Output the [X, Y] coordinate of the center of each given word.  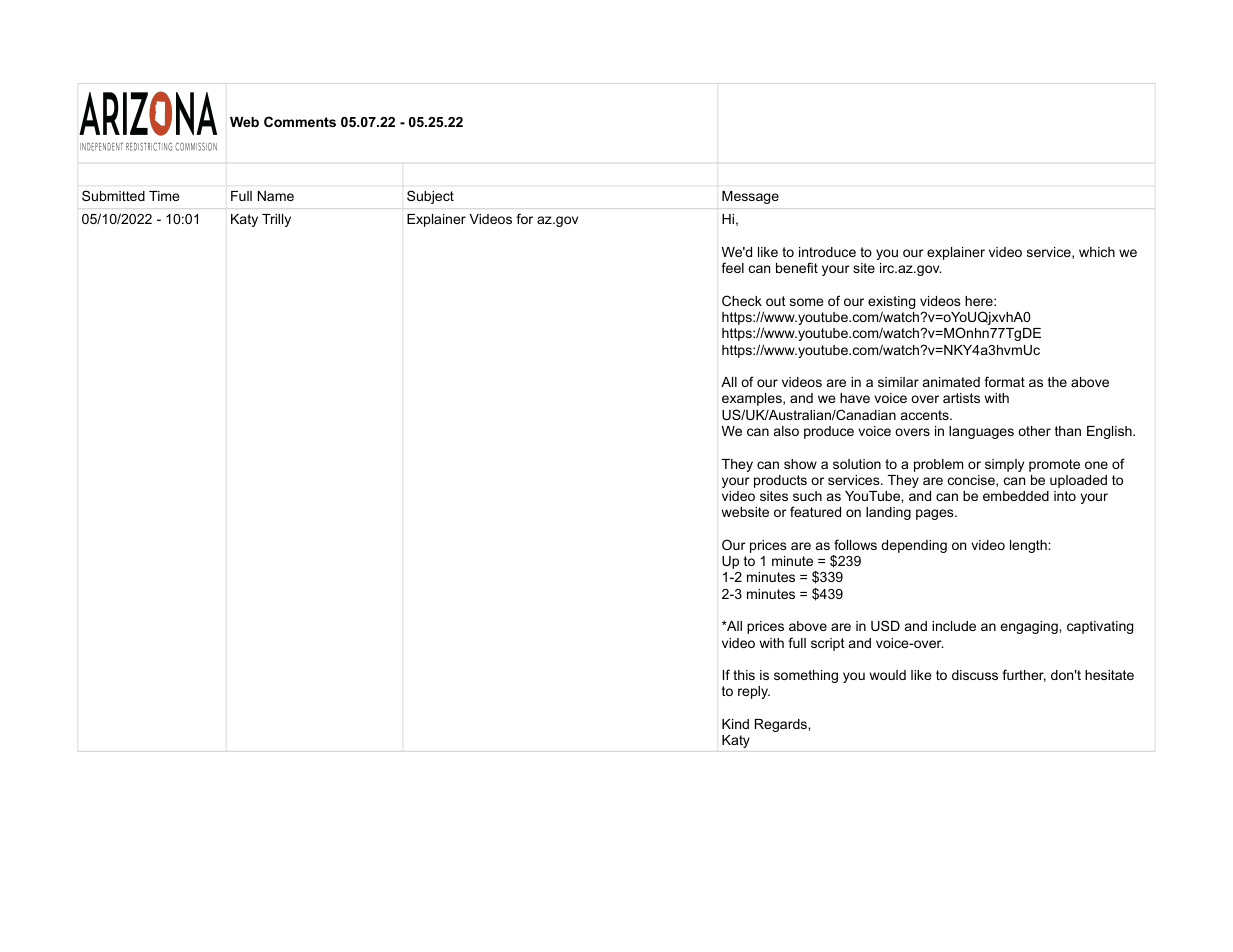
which [1097, 252]
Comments [300, 121]
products [780, 481]
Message [750, 197]
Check [742, 300]
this [744, 675]
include [954, 626]
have [855, 398]
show [800, 464]
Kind [735, 724]
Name [276, 196]
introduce [827, 252]
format [1004, 381]
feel [732, 267]
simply [1004, 465]
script [828, 644]
